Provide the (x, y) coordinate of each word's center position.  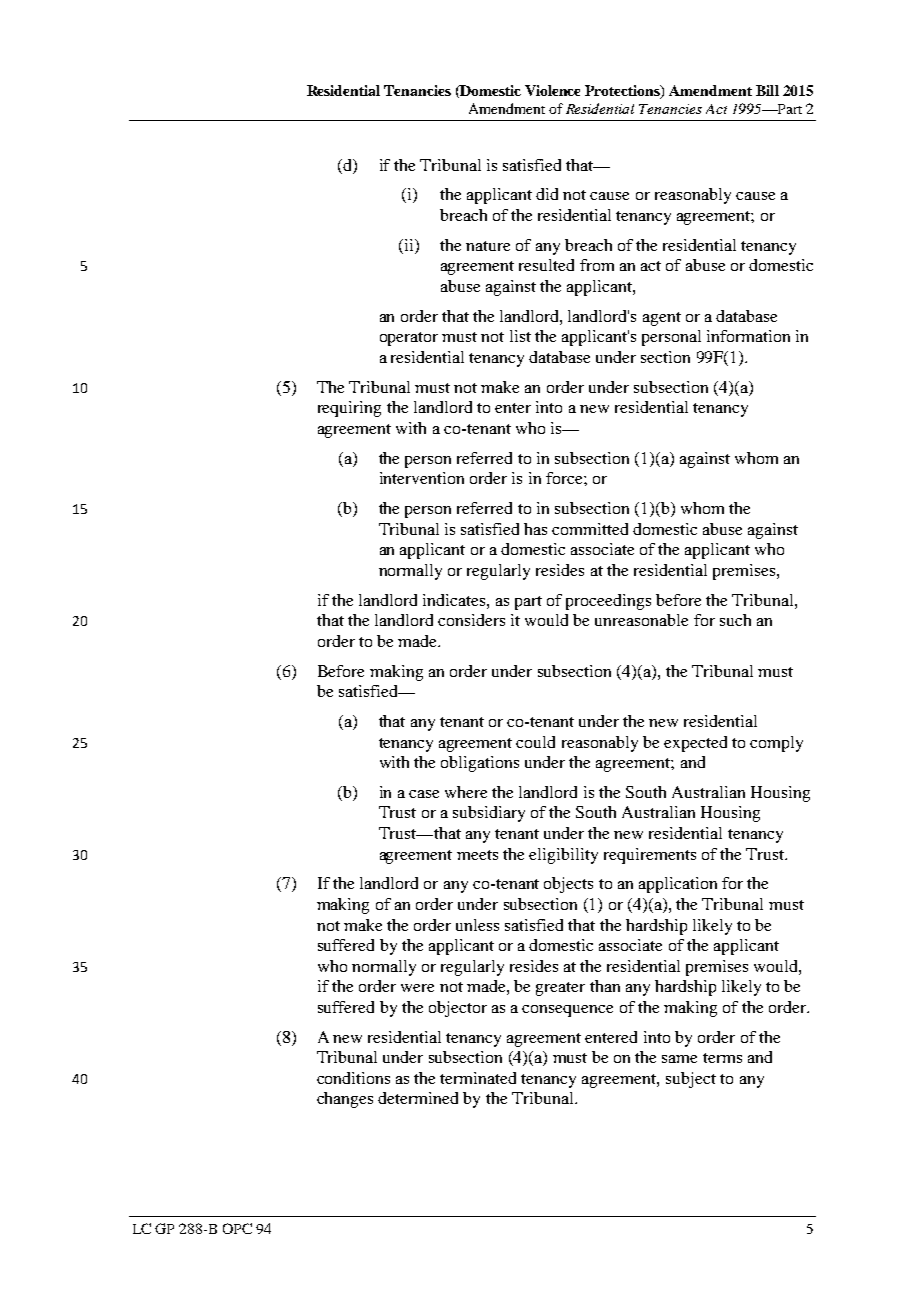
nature (488, 246)
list (520, 336)
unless (477, 925)
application (678, 885)
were (417, 988)
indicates (455, 600)
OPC (237, 1228)
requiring (349, 409)
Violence (552, 90)
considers (471, 620)
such (735, 620)
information (748, 336)
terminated (478, 1078)
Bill (767, 90)
